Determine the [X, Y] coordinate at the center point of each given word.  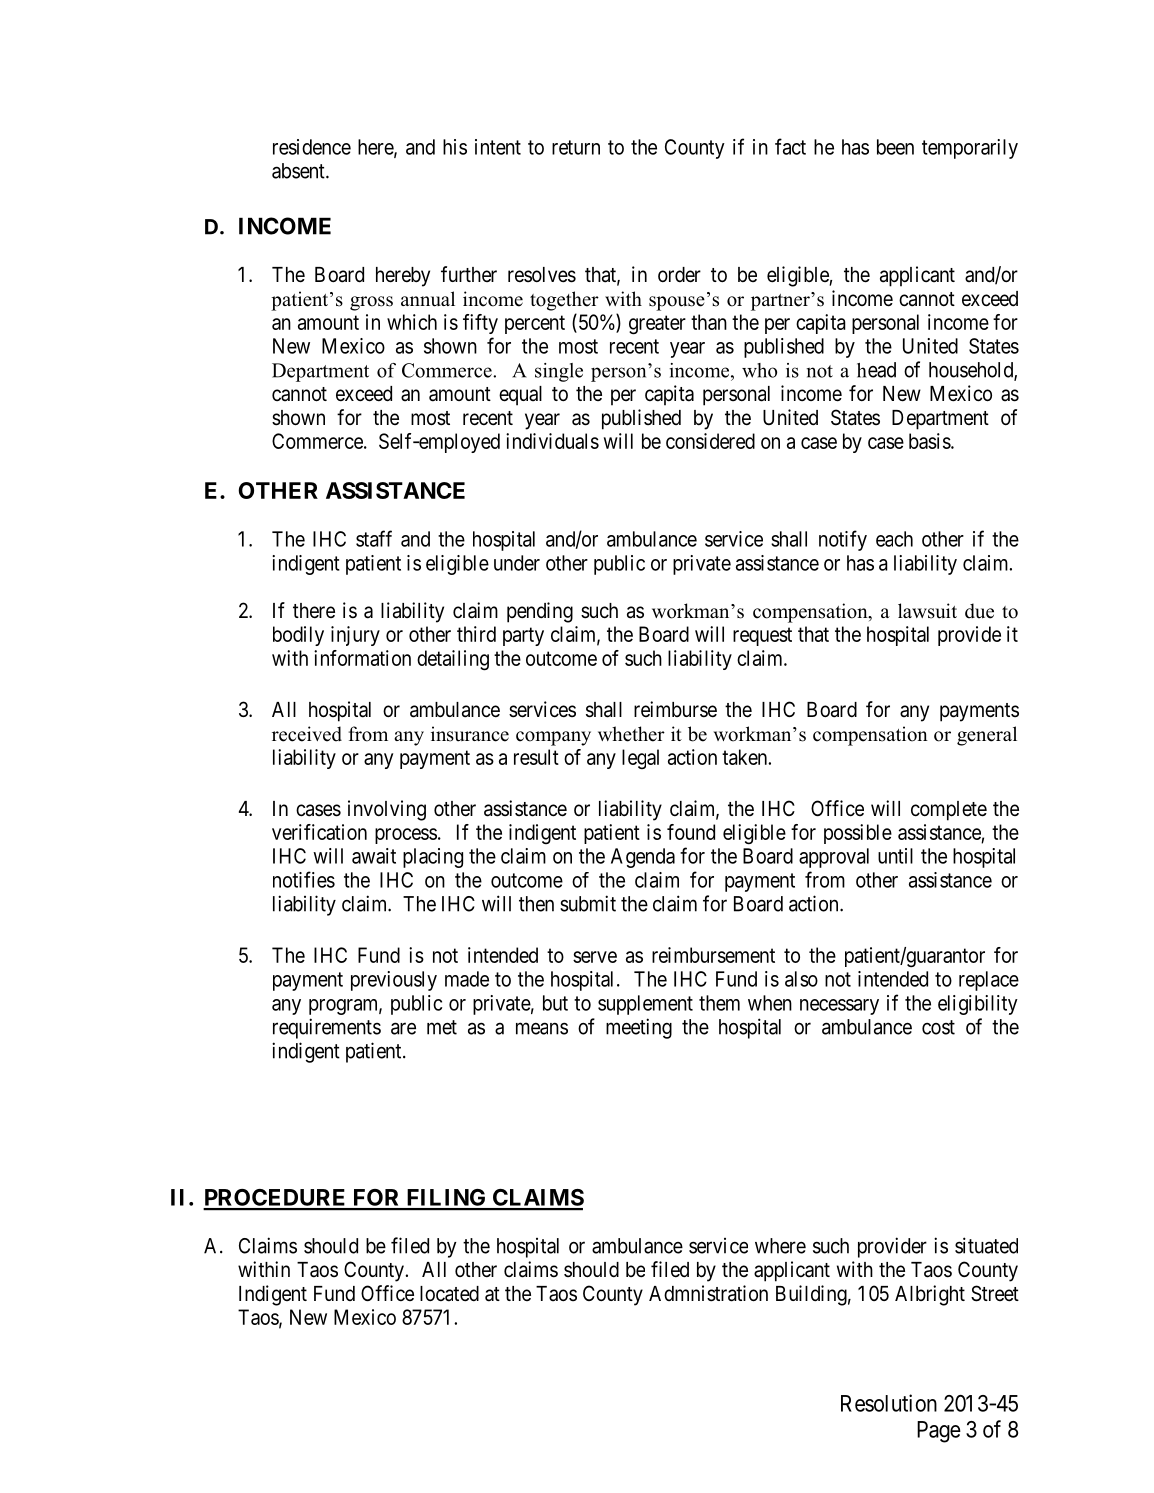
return [576, 147]
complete [949, 811]
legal [640, 759]
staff [374, 538]
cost [938, 1027]
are [403, 1028]
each [894, 539]
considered [710, 441]
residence [312, 147]
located [449, 1294]
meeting [639, 1028]
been [895, 147]
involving [387, 810]
